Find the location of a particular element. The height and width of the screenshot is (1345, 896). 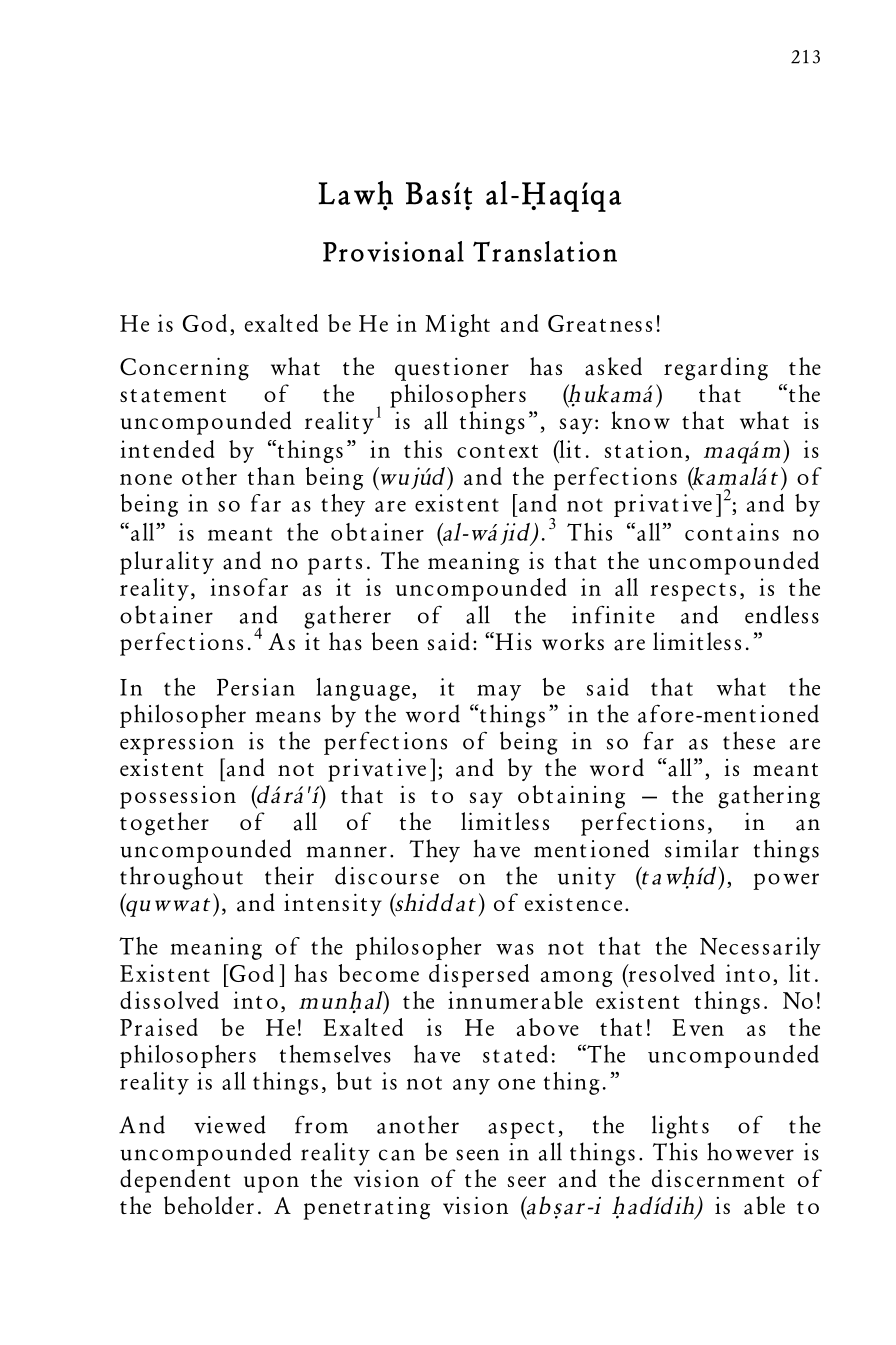

seen is located at coordinates (477, 1155).
